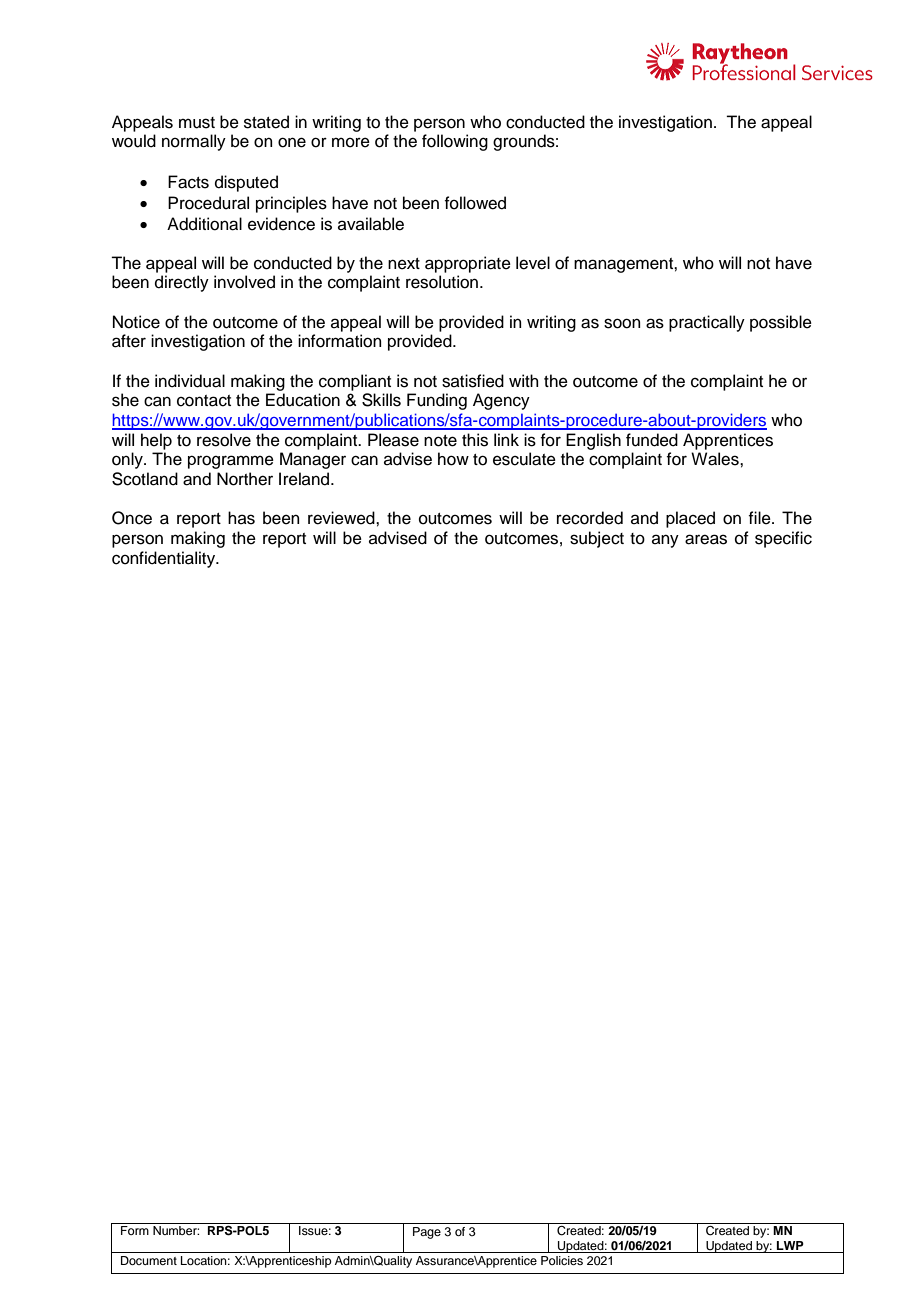  Describe the element at coordinates (453, 459) in the screenshot. I see `how` at that location.
